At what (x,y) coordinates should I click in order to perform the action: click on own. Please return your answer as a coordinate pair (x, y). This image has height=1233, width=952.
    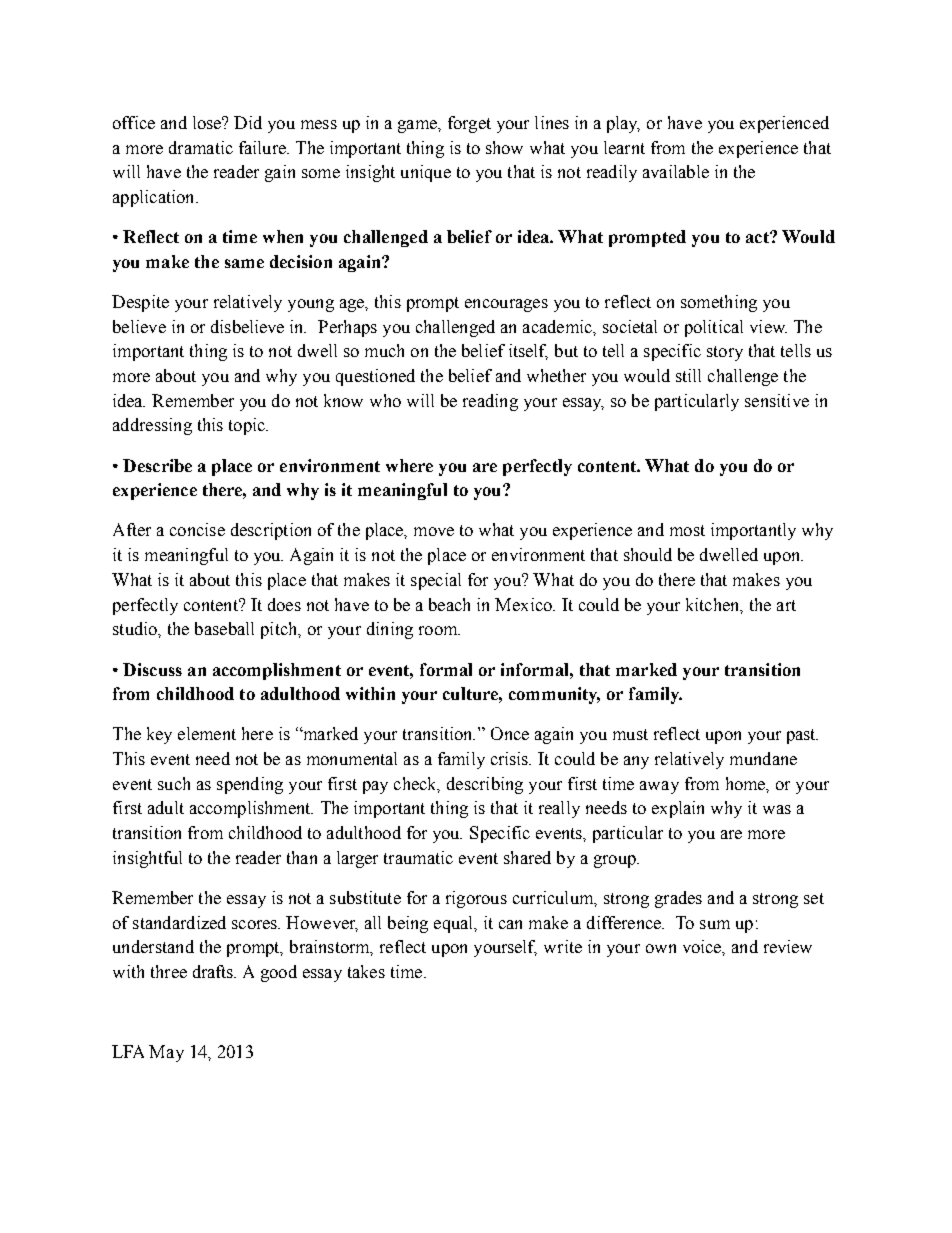
    Looking at the image, I should click on (661, 948).
